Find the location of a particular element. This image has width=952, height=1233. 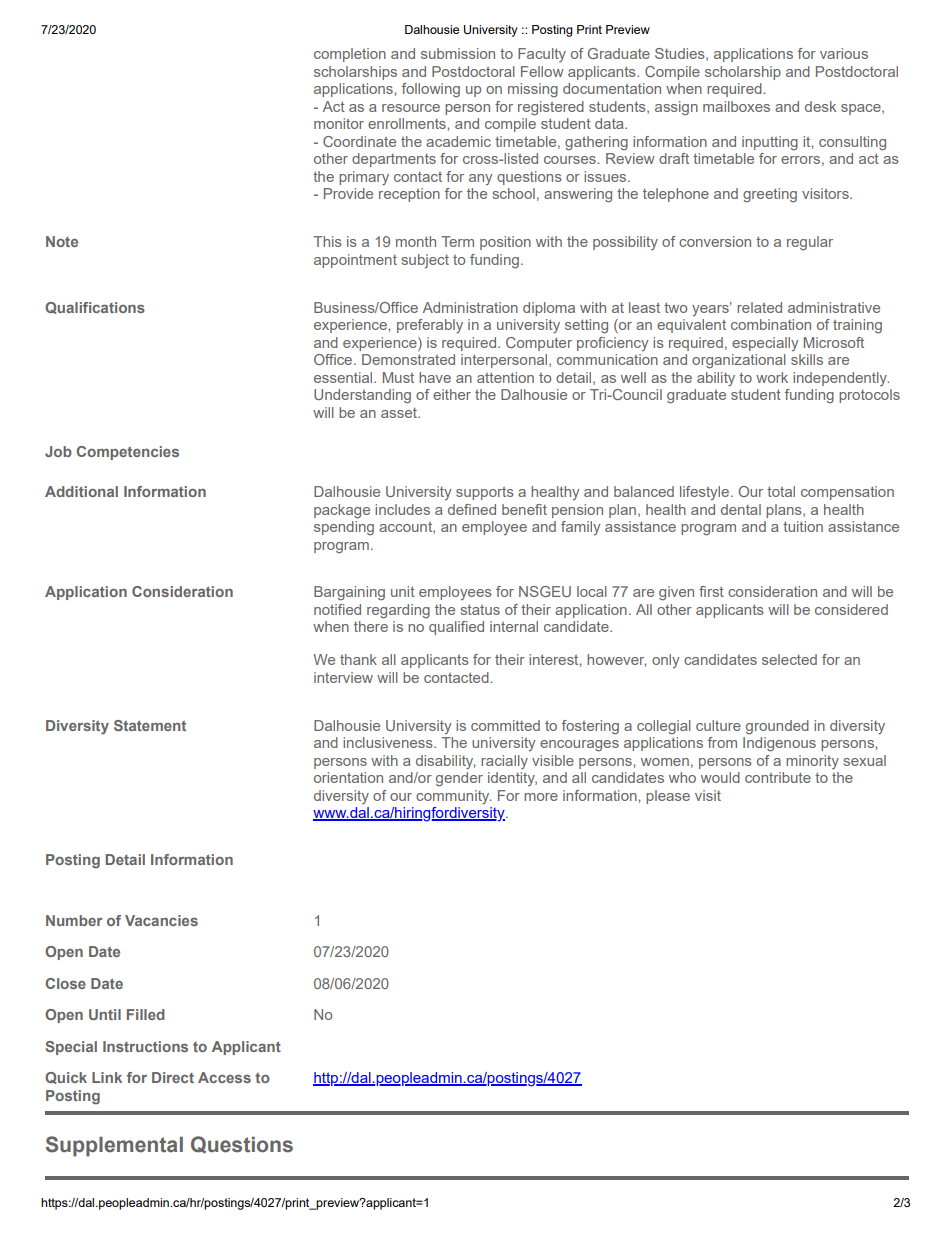

Direct is located at coordinates (173, 1077).
